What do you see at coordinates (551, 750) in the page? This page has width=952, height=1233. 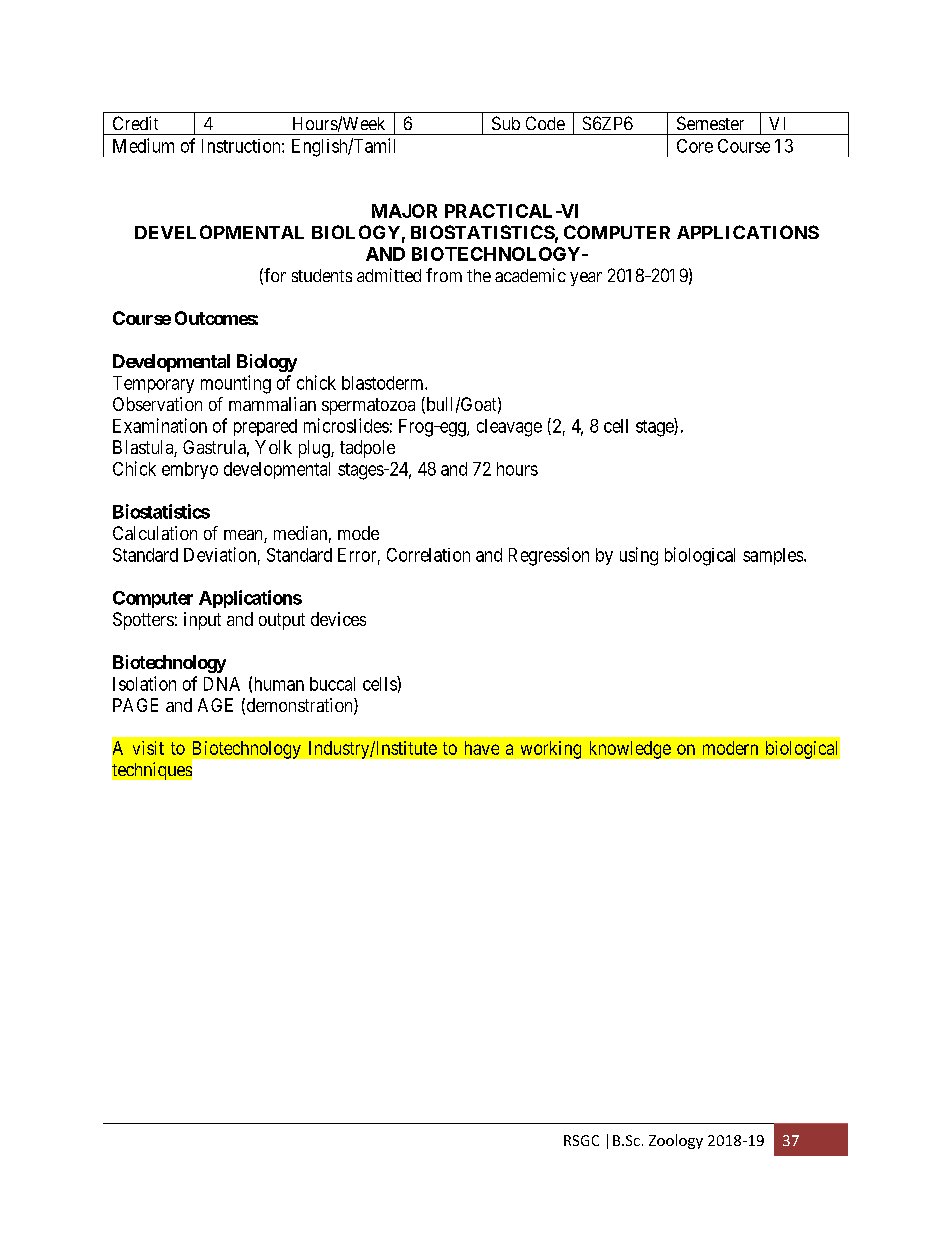 I see `working` at bounding box center [551, 750].
